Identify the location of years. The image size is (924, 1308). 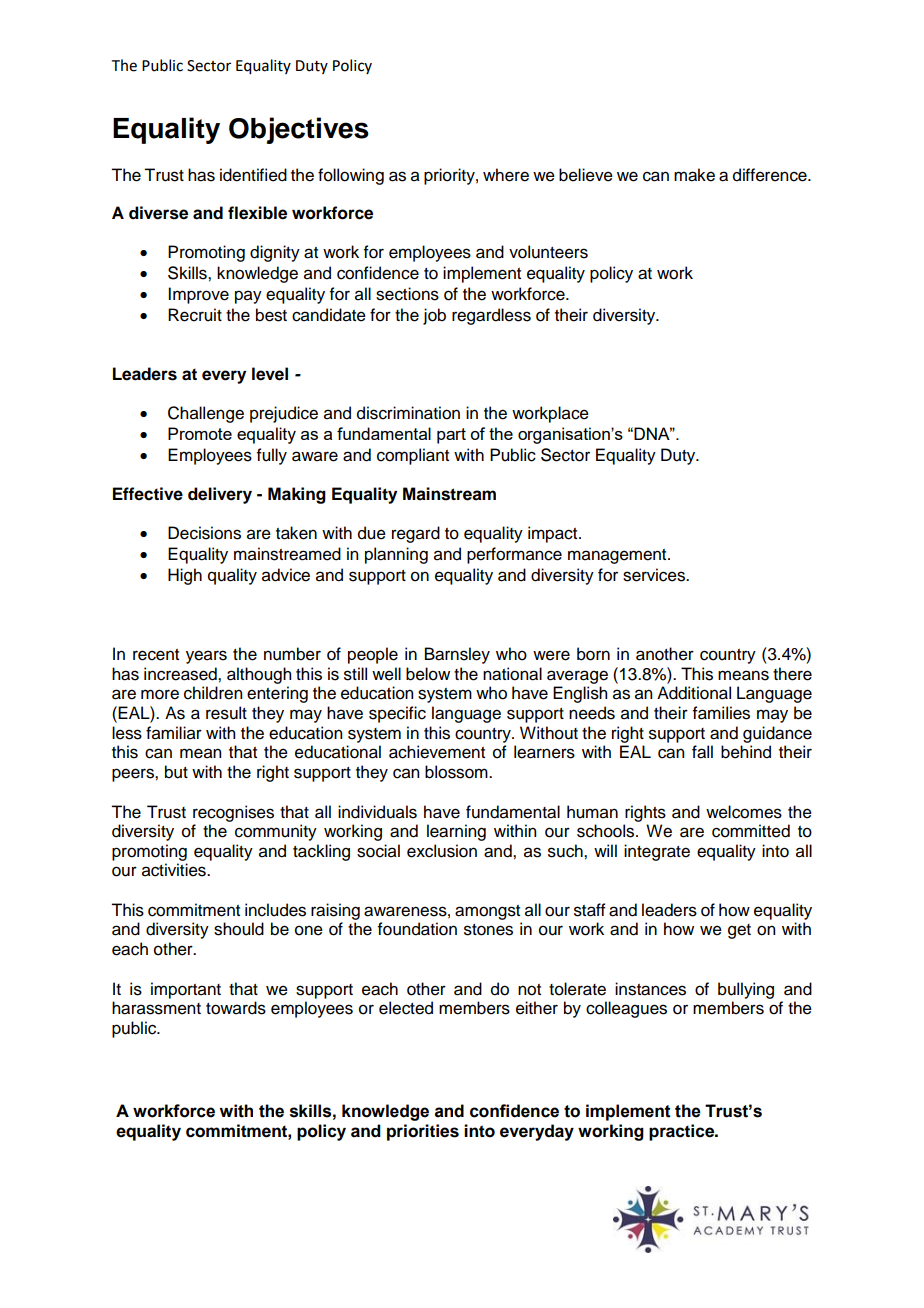
(206, 657).
